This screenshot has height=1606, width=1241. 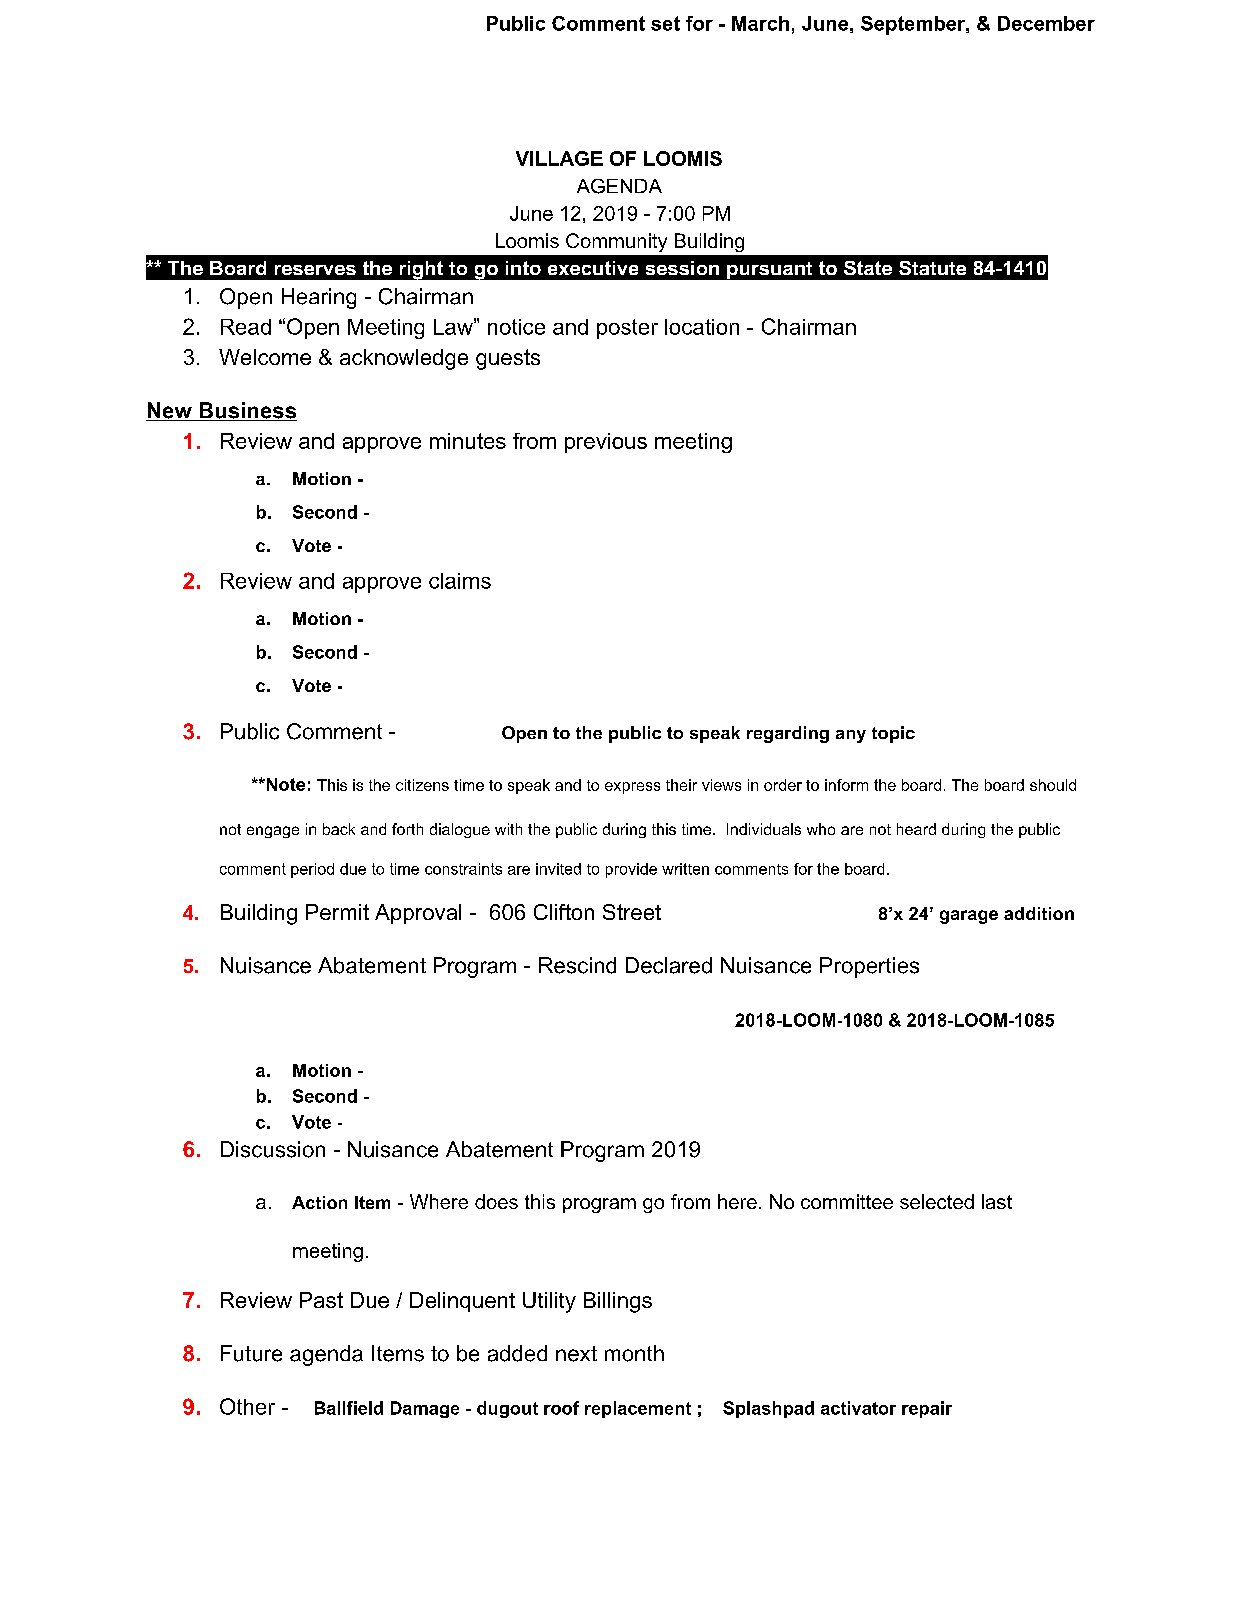 I want to click on set, so click(x=665, y=23).
